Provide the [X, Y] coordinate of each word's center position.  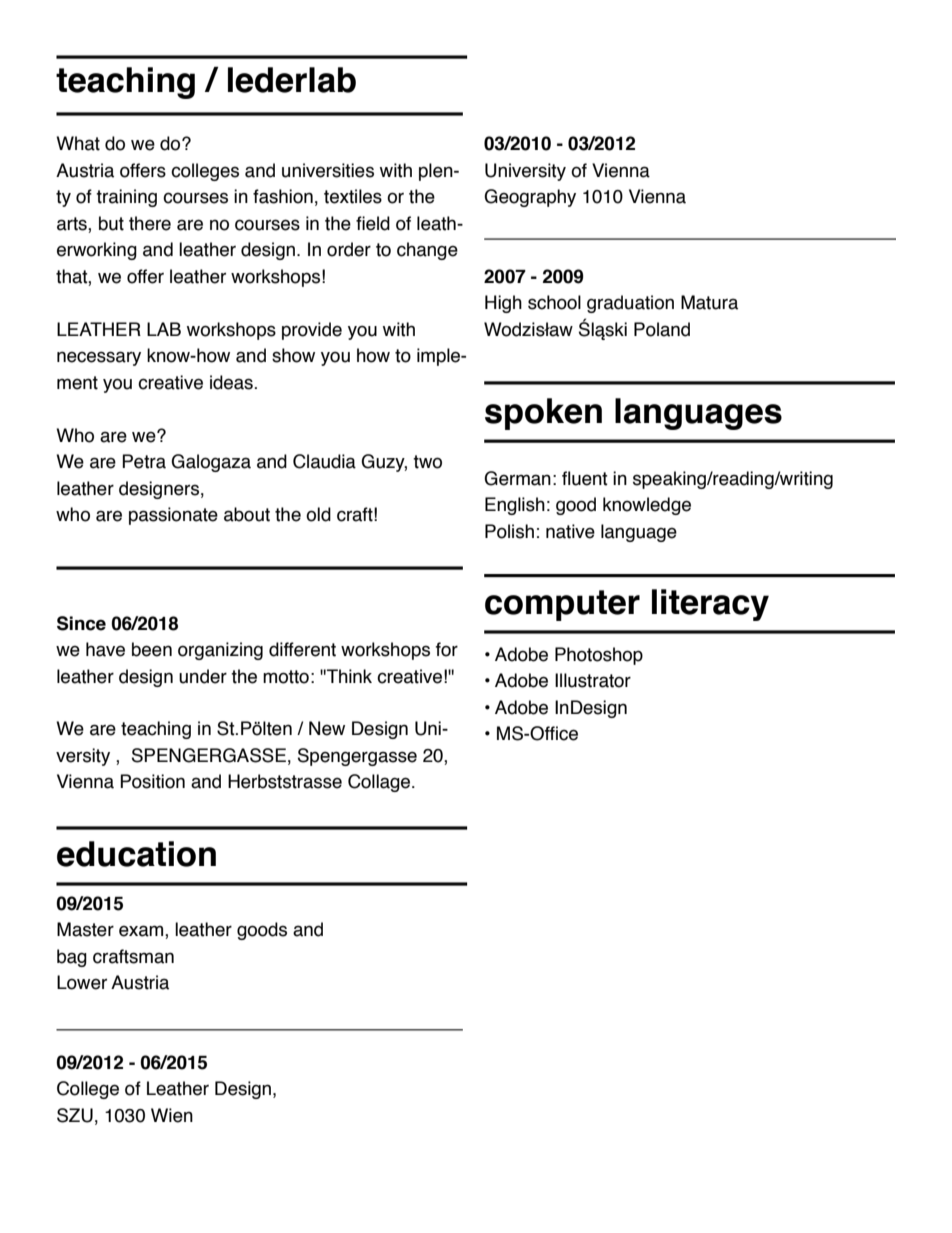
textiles [353, 196]
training [126, 198]
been [152, 649]
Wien [172, 1115]
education [136, 854]
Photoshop [599, 656]
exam [142, 932]
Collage [380, 783]
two [427, 462]
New [327, 728]
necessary [99, 358]
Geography [530, 198]
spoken [543, 414]
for [447, 649]
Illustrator [593, 680]
